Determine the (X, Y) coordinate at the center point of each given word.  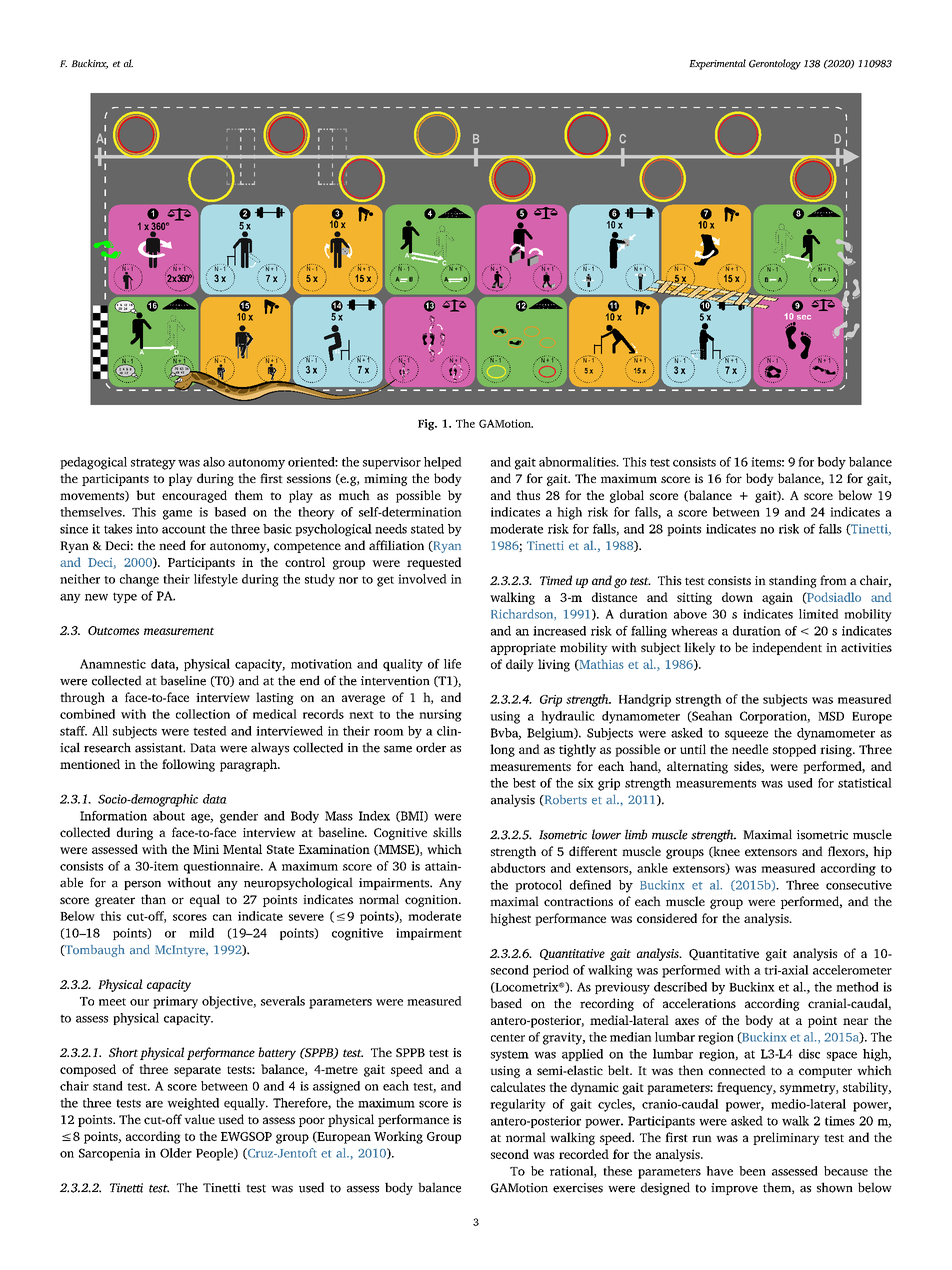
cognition (432, 901)
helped (443, 463)
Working (398, 1137)
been (752, 1171)
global (627, 496)
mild (201, 933)
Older (176, 1153)
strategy (153, 464)
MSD (831, 716)
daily (520, 665)
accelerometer (852, 970)
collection (203, 714)
